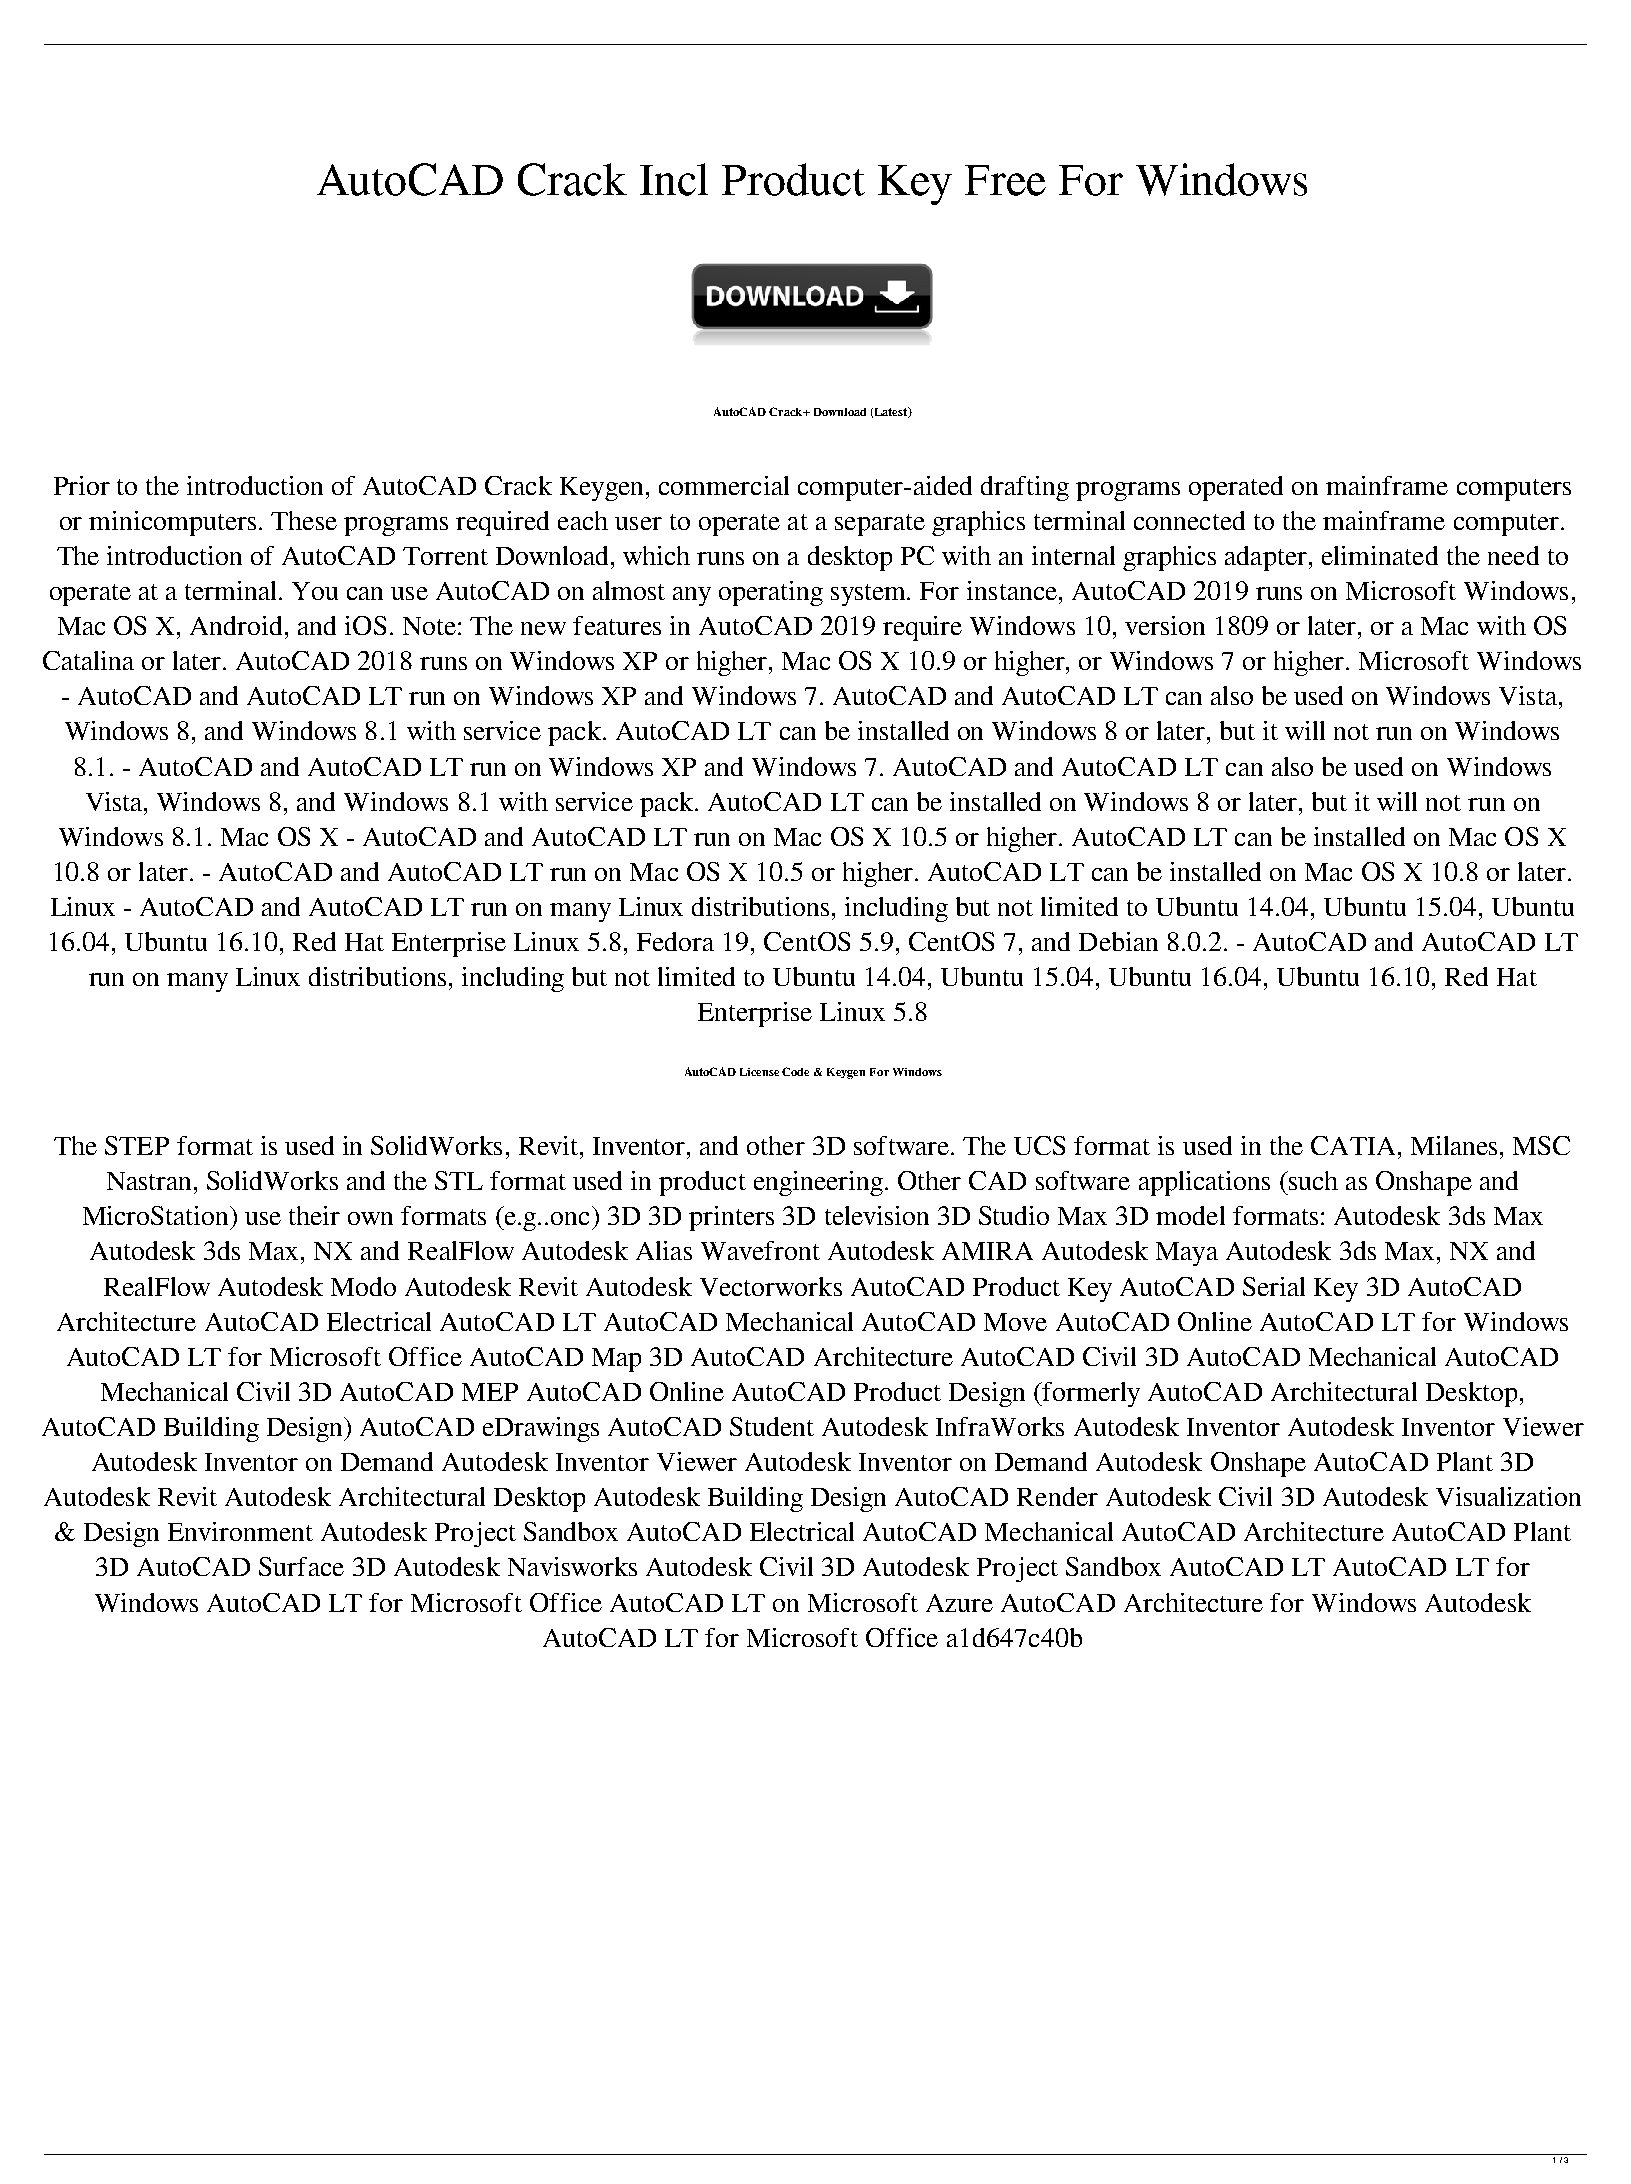 Image resolution: width=1631 pixels, height=2184 pixels. What do you see at coordinates (1541, 1145) in the image?
I see `MSC` at bounding box center [1541, 1145].
